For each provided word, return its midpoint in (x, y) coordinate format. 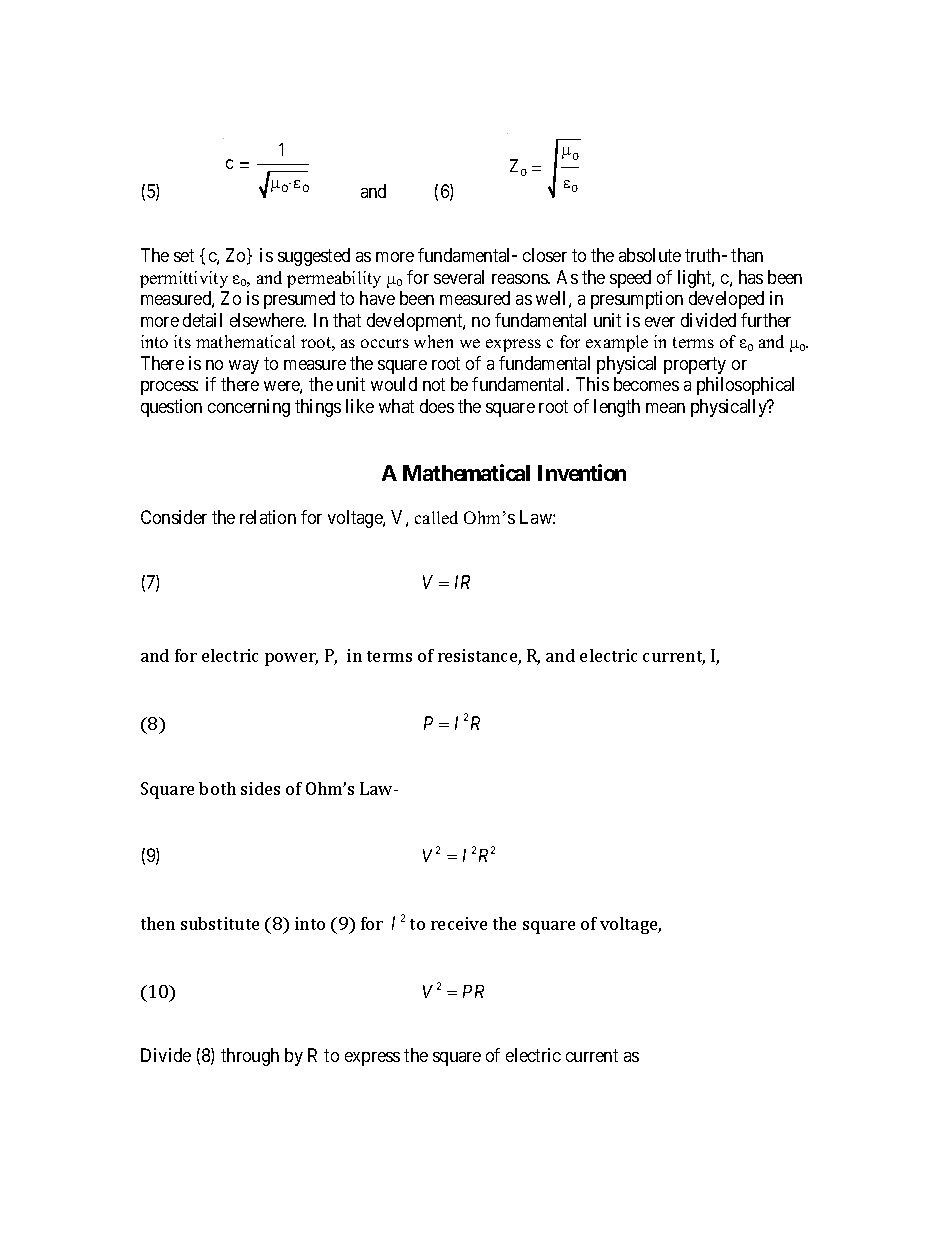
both (217, 788)
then (158, 923)
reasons (520, 279)
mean (665, 408)
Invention (582, 472)
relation (268, 517)
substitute (220, 923)
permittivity (184, 279)
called (436, 517)
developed (726, 300)
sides (260, 788)
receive (459, 923)
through (250, 1057)
